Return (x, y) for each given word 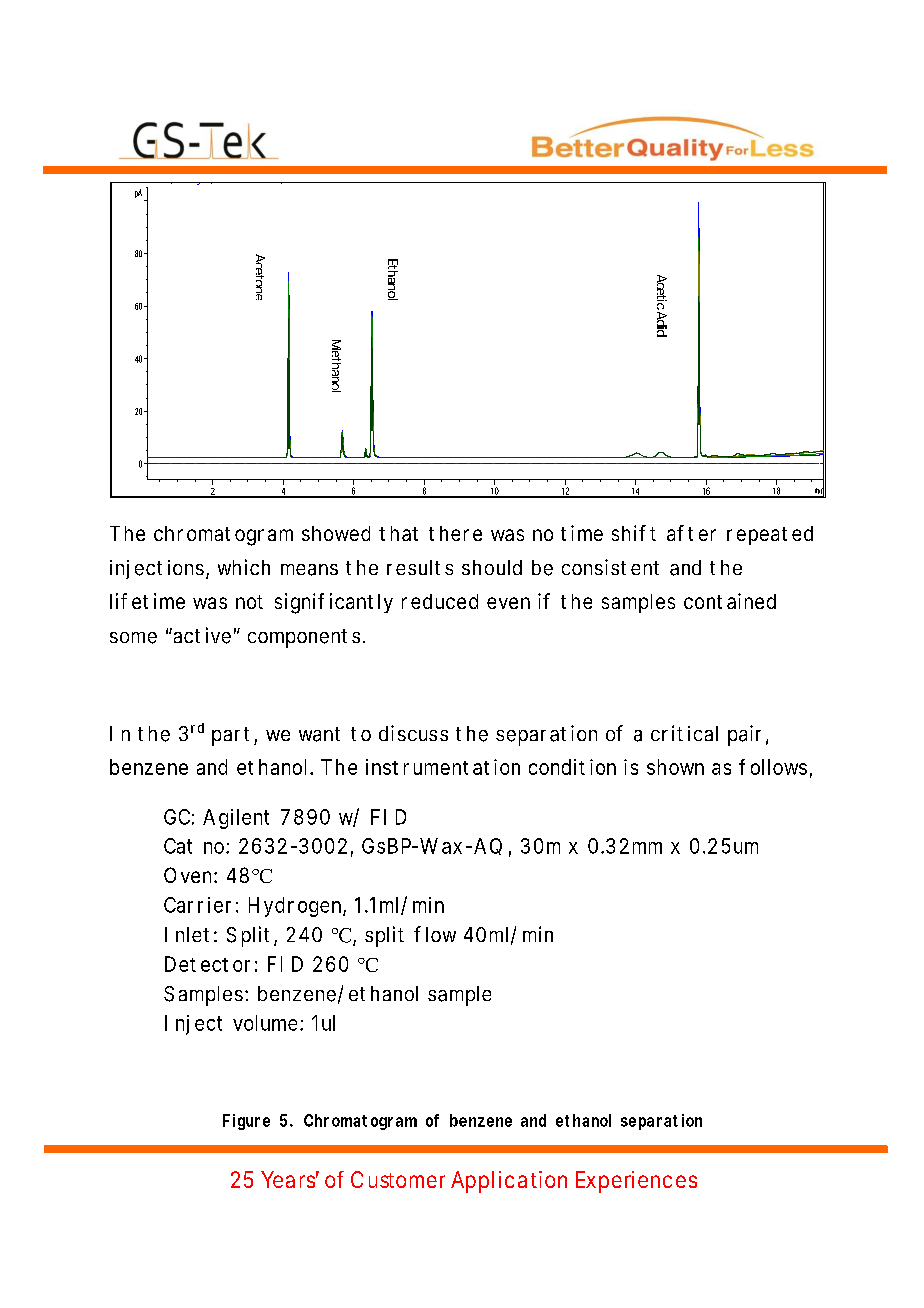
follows (773, 767)
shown (675, 767)
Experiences (636, 1182)
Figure (246, 1122)
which (244, 567)
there (455, 533)
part (230, 736)
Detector (207, 964)
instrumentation (443, 767)
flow (435, 934)
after (691, 533)
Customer (398, 1179)
